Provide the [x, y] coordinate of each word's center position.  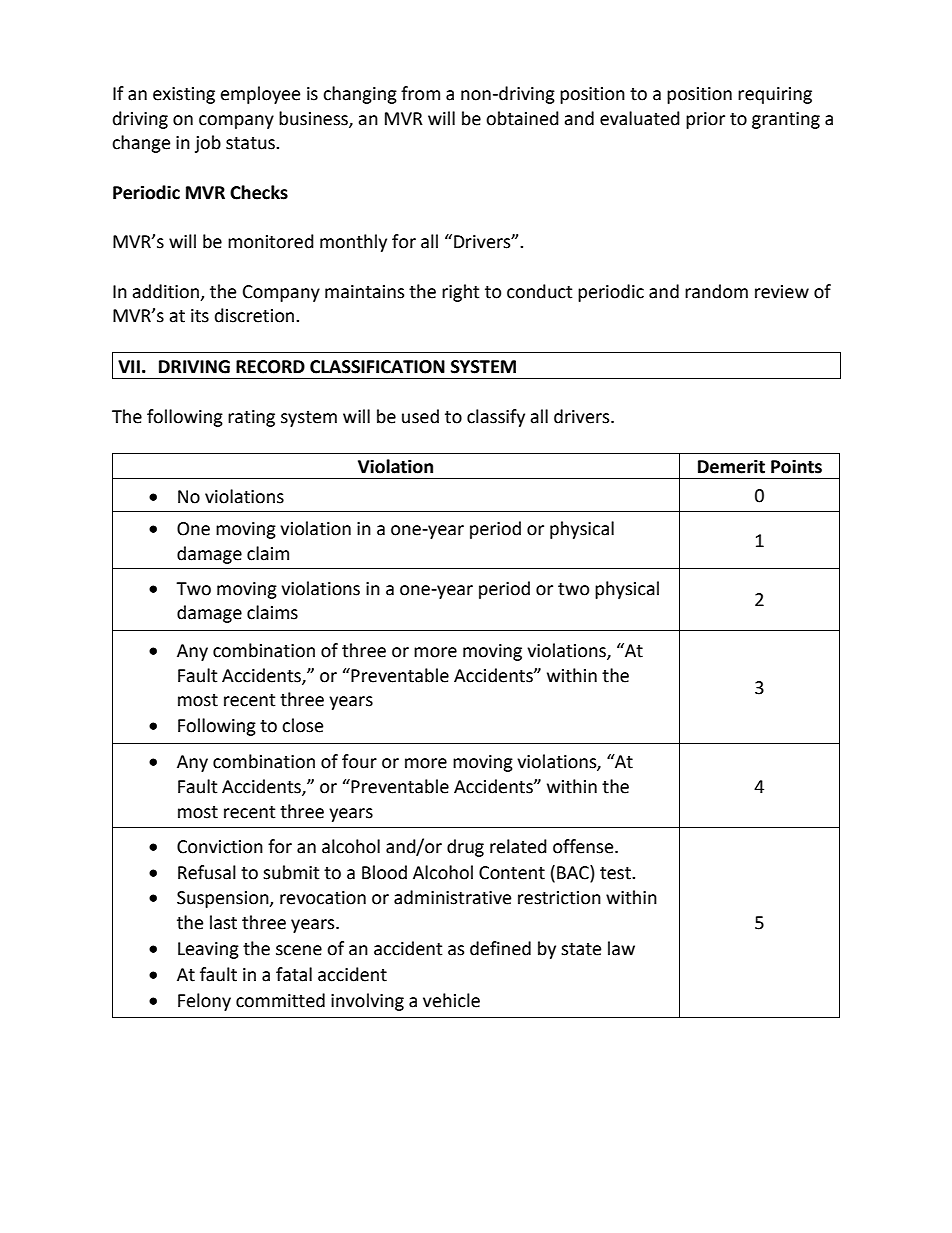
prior [705, 120]
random [716, 291]
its [200, 316]
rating [251, 418]
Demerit [731, 466]
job [208, 144]
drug [465, 848]
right [460, 293]
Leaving [208, 950]
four [359, 761]
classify [496, 418]
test [616, 873]
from [420, 93]
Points [796, 466]
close [302, 725]
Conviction [220, 847]
